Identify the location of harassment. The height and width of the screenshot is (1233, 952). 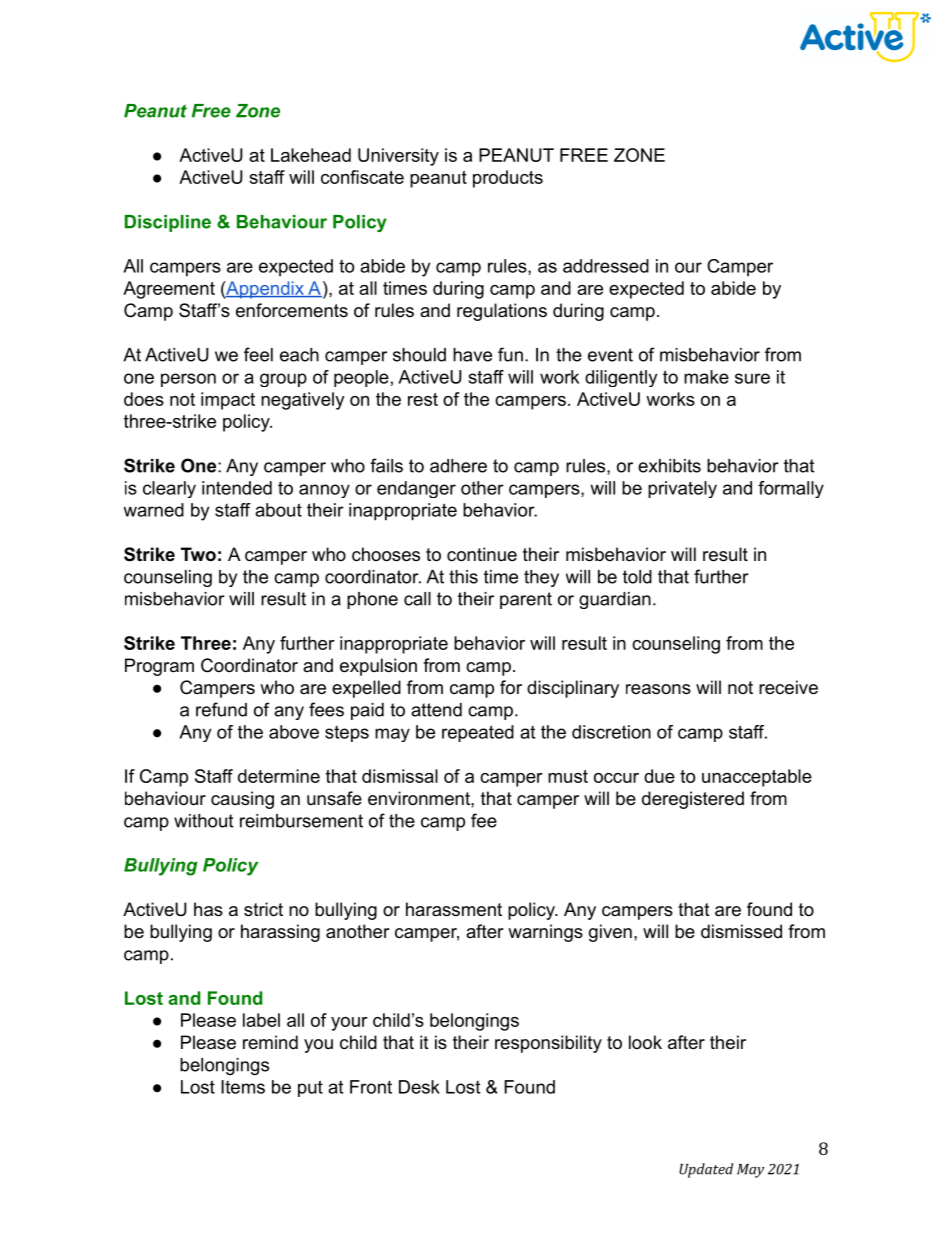
(454, 909).
